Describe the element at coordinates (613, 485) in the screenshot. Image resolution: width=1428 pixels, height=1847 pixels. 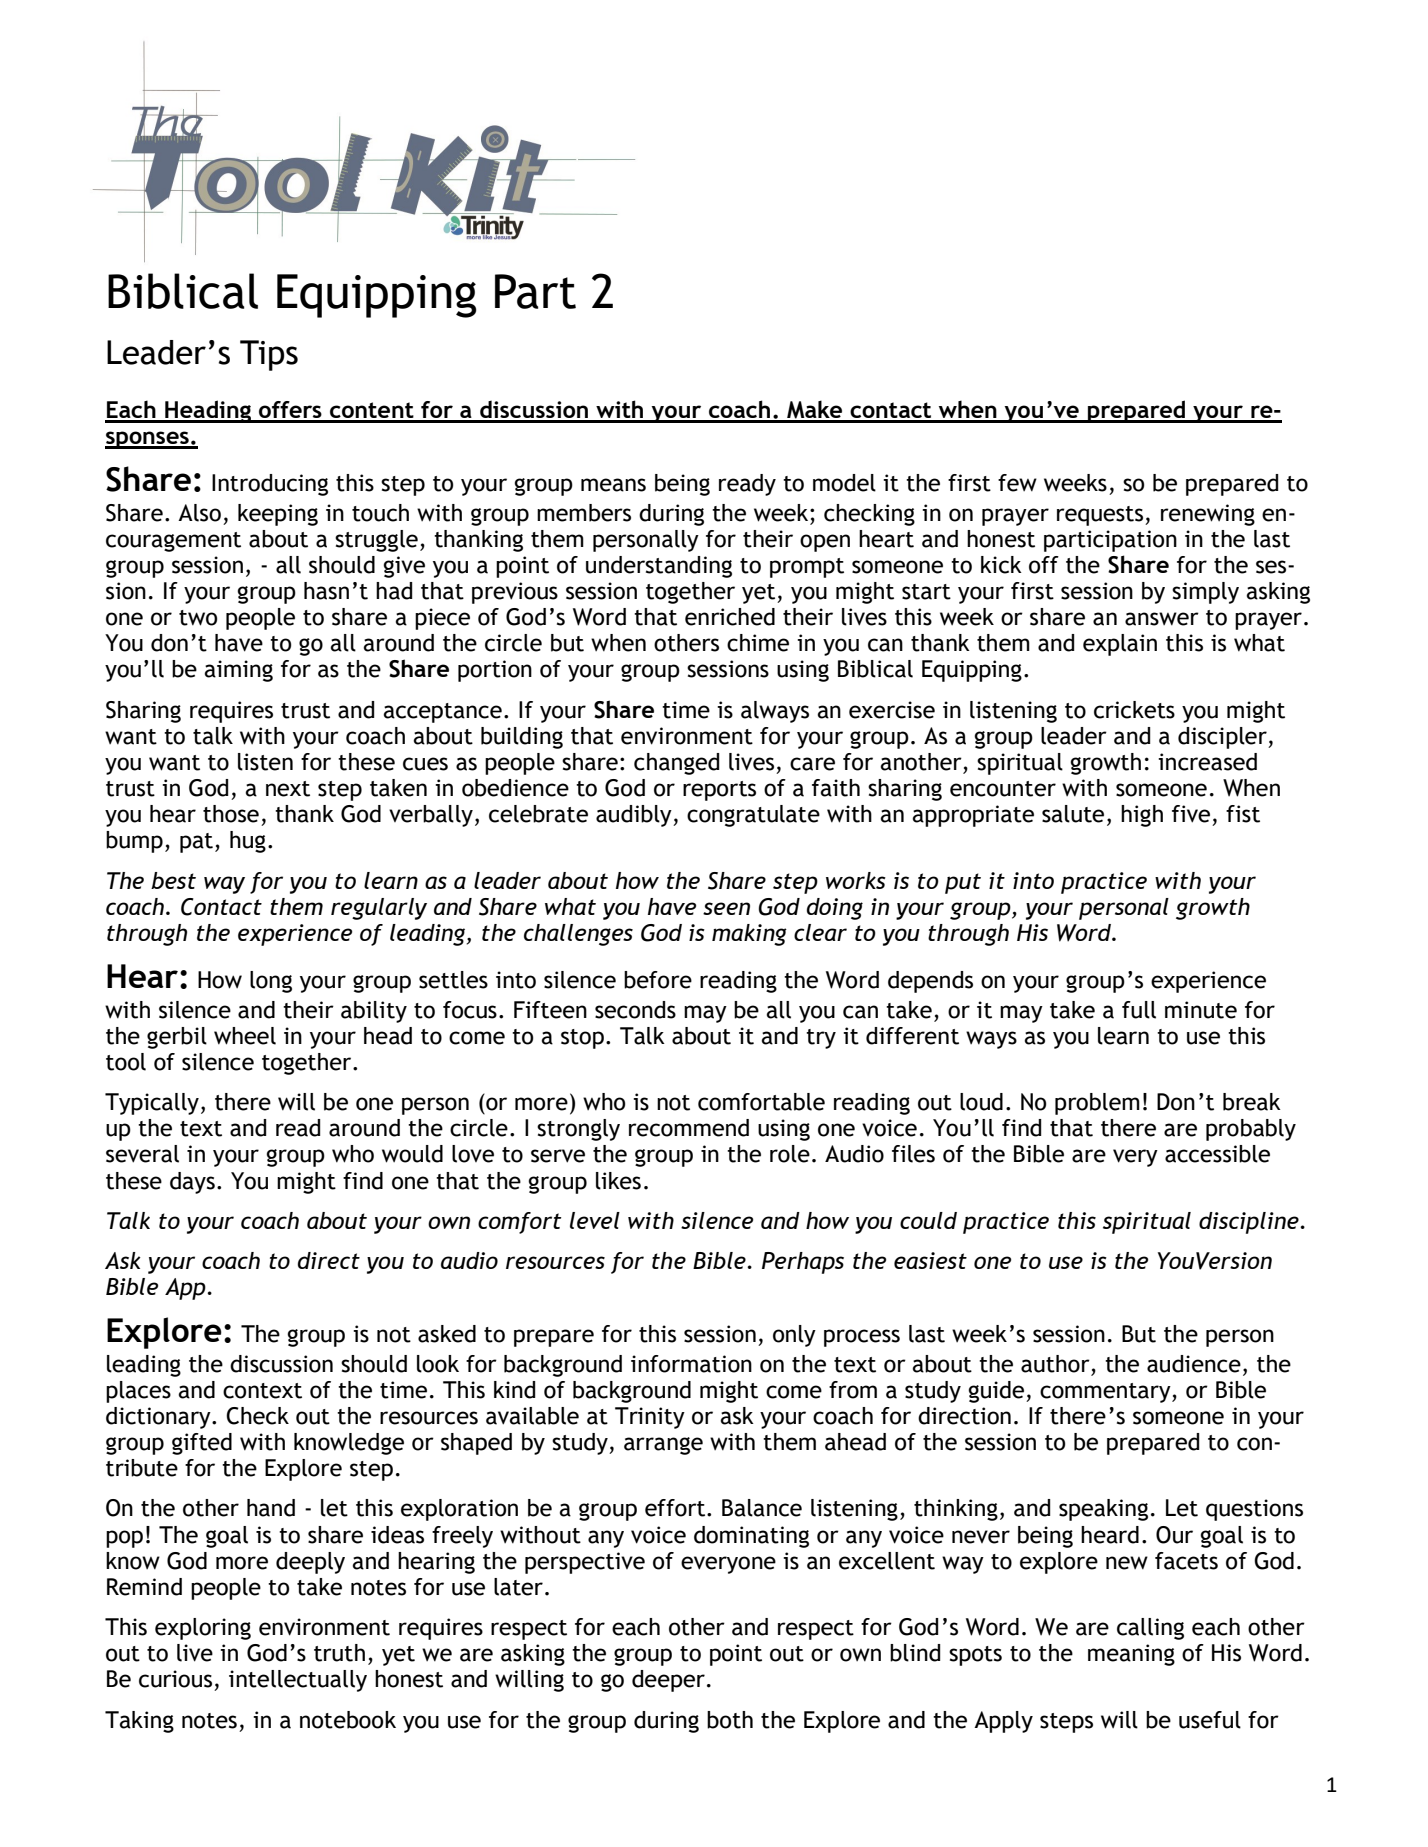
I see `means` at that location.
